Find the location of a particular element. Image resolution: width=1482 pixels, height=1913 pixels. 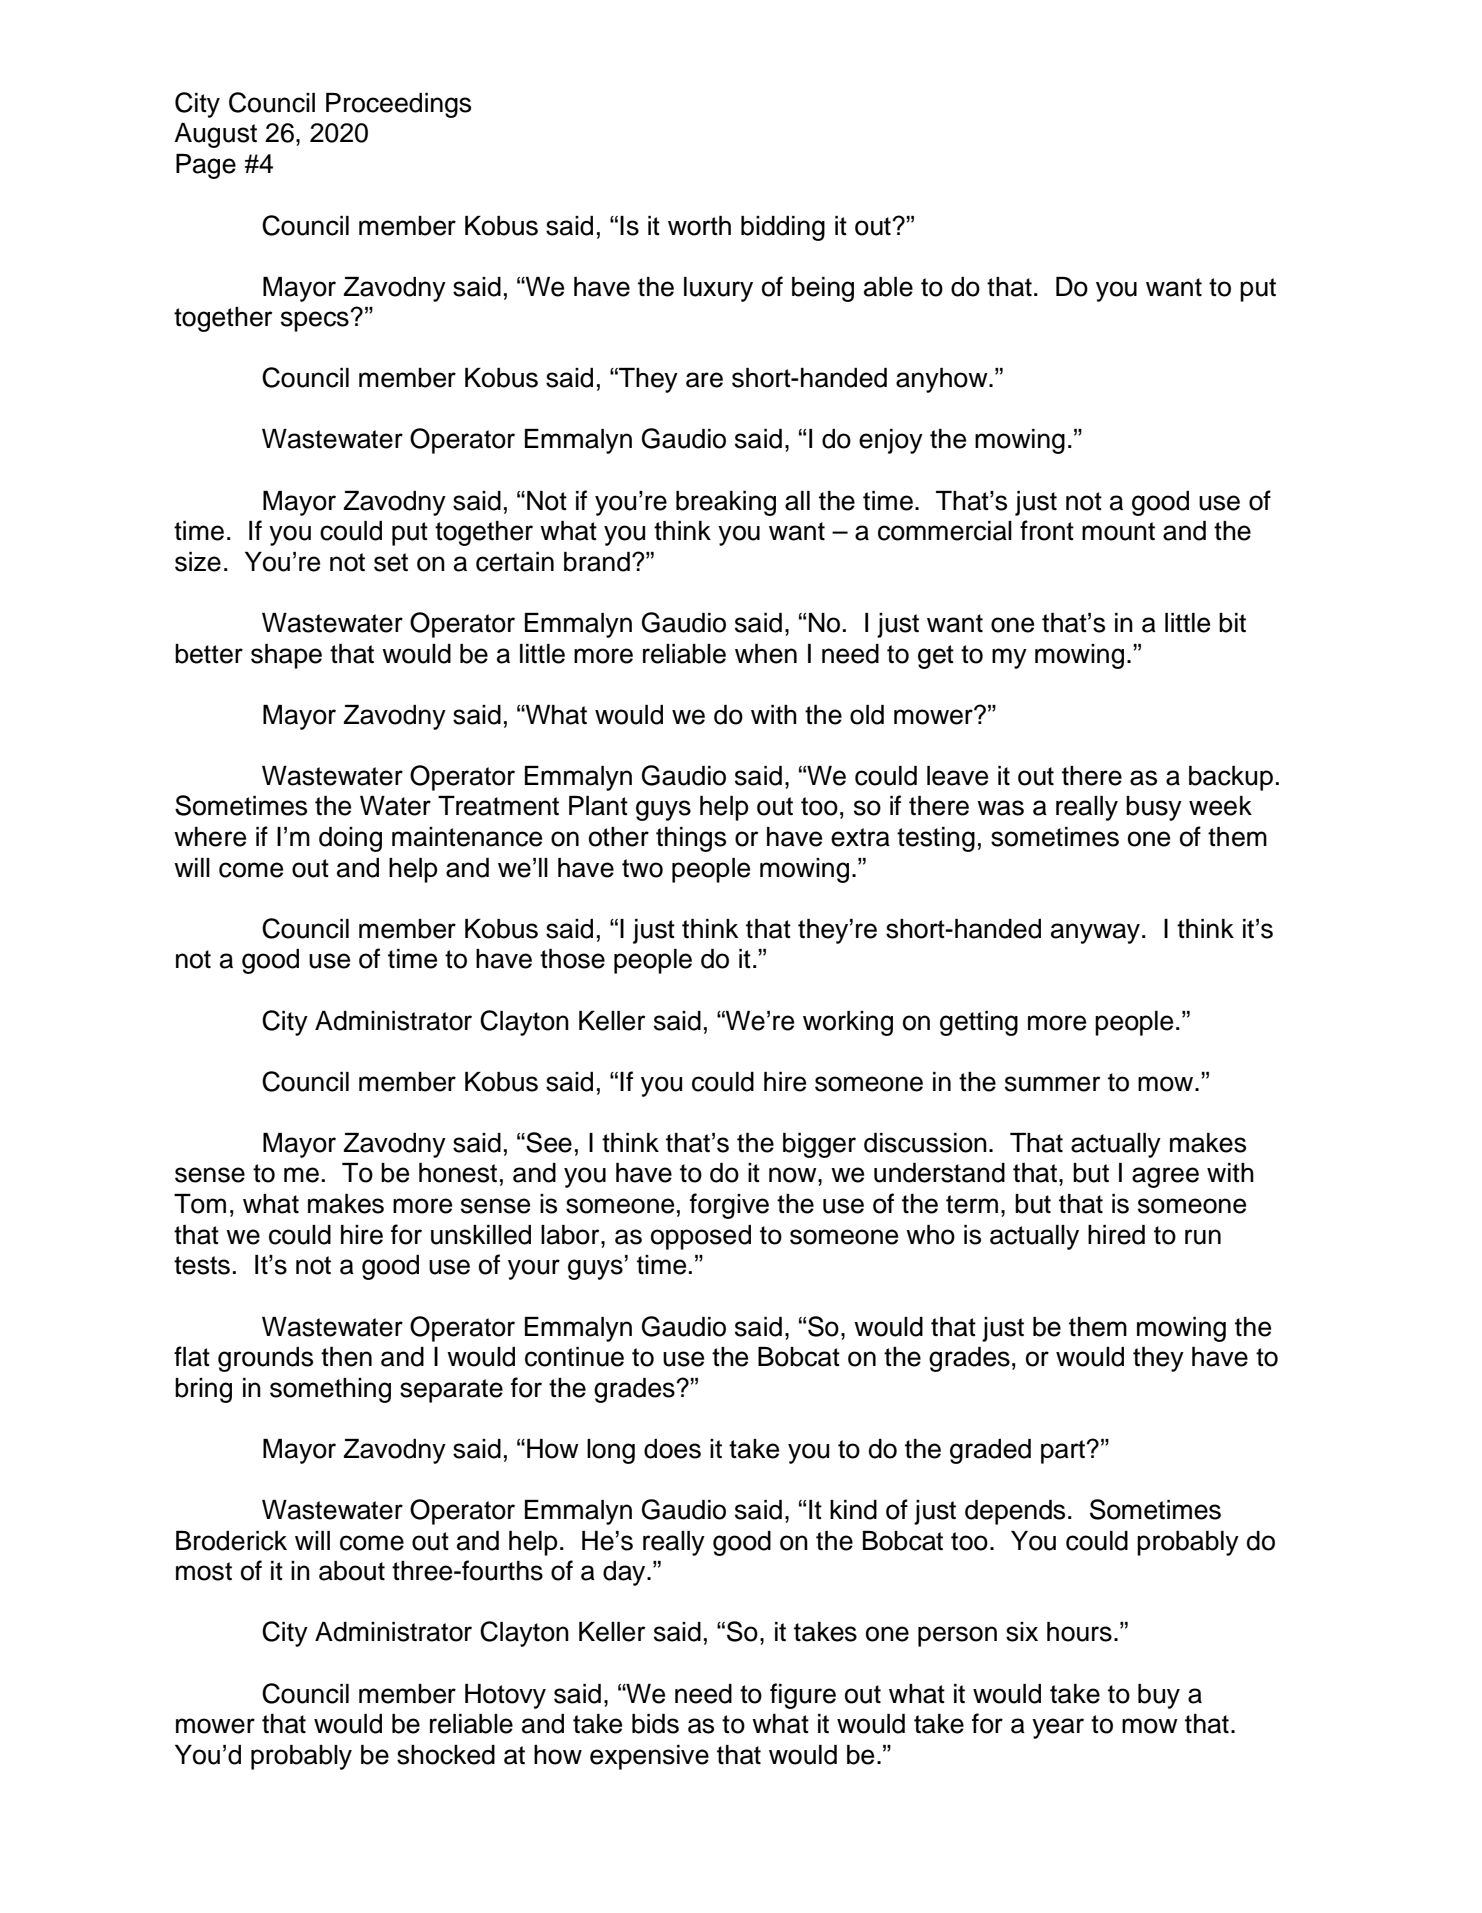

does is located at coordinates (672, 1449).
